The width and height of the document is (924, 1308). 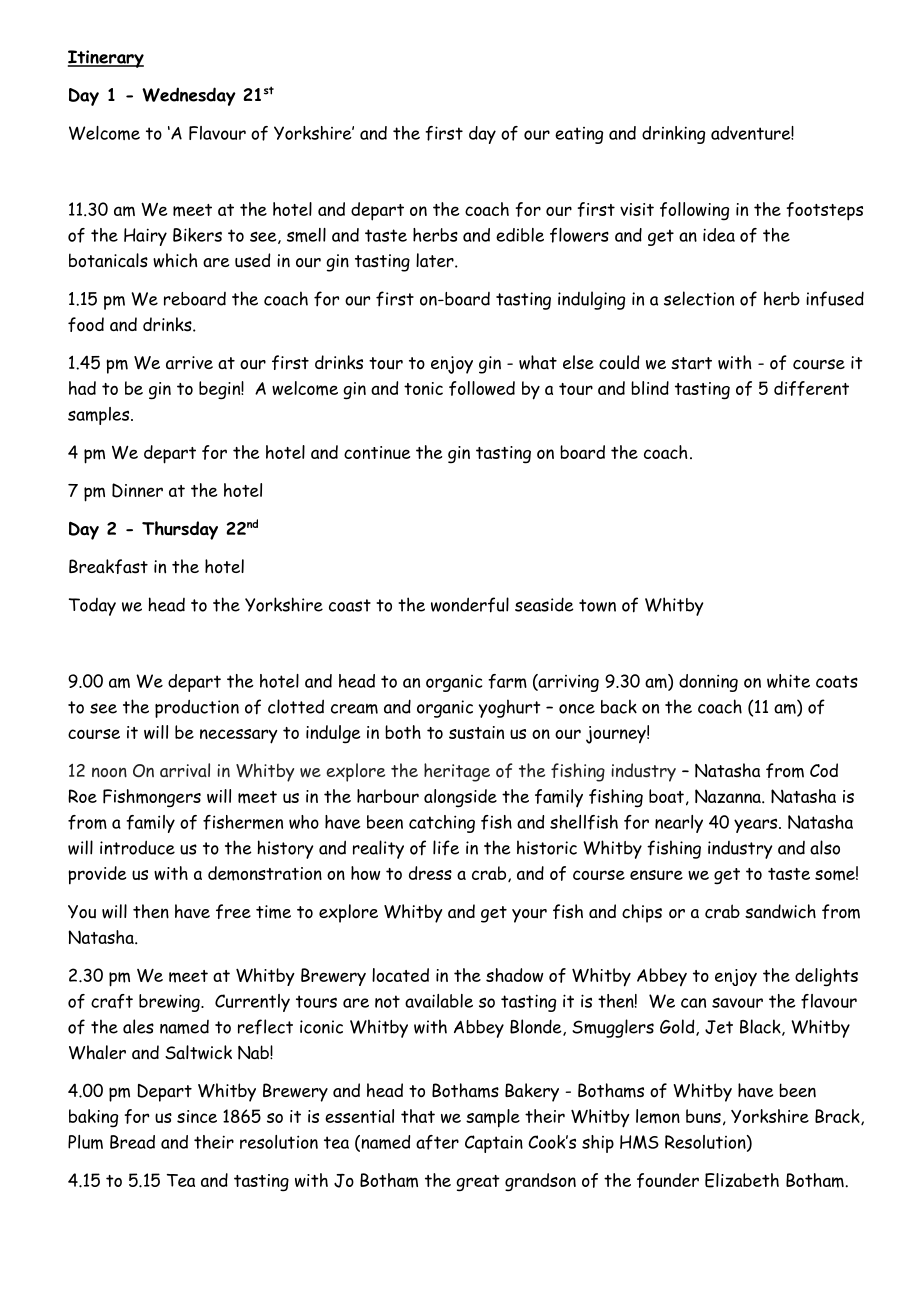 I want to click on drinking, so click(x=673, y=135).
